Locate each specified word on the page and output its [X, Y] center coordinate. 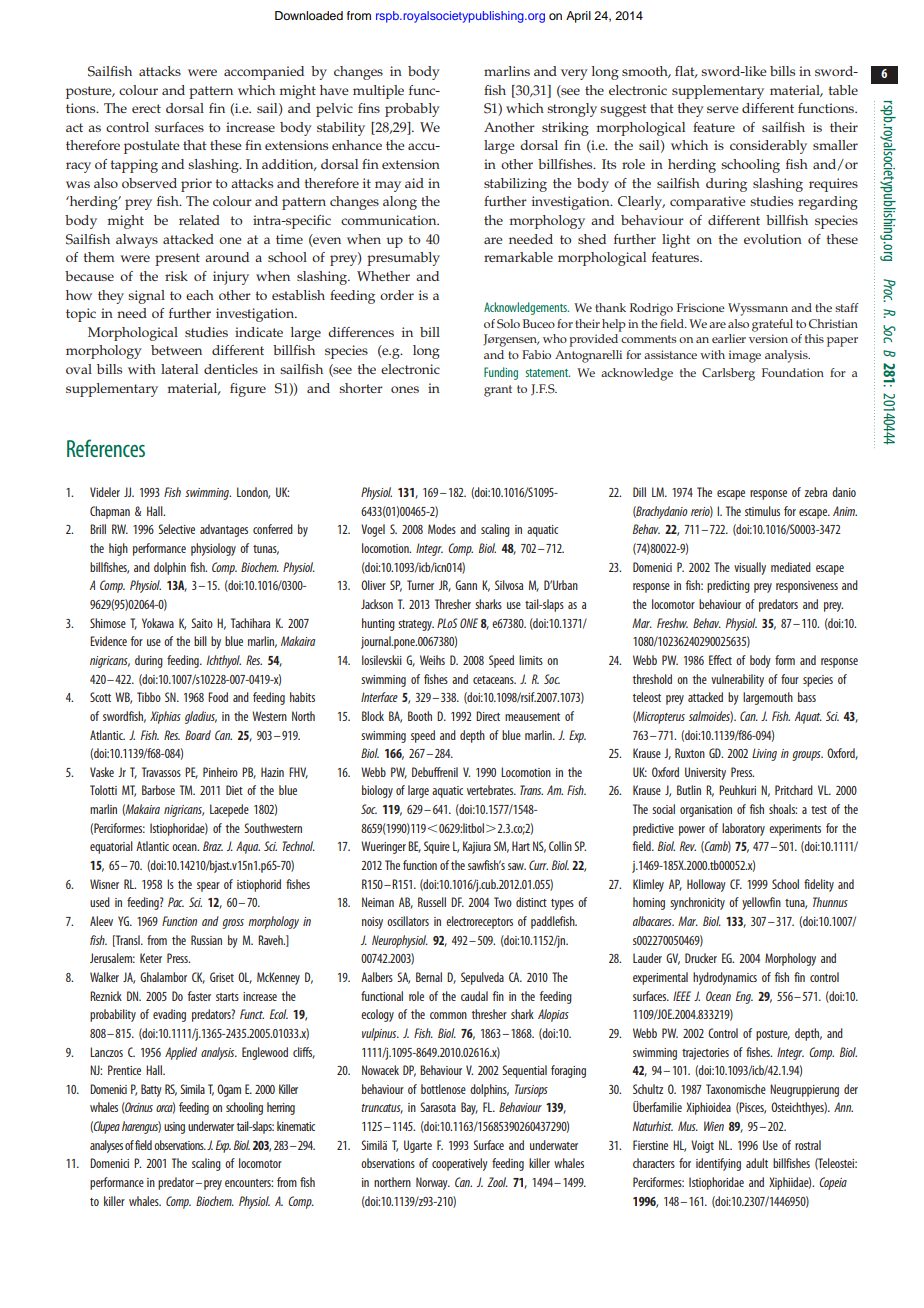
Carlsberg [728, 374]
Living [764, 754]
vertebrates [491, 790]
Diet [234, 790]
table [843, 90]
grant [498, 391]
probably [412, 110]
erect [146, 108]
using [174, 1128]
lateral [179, 369]
